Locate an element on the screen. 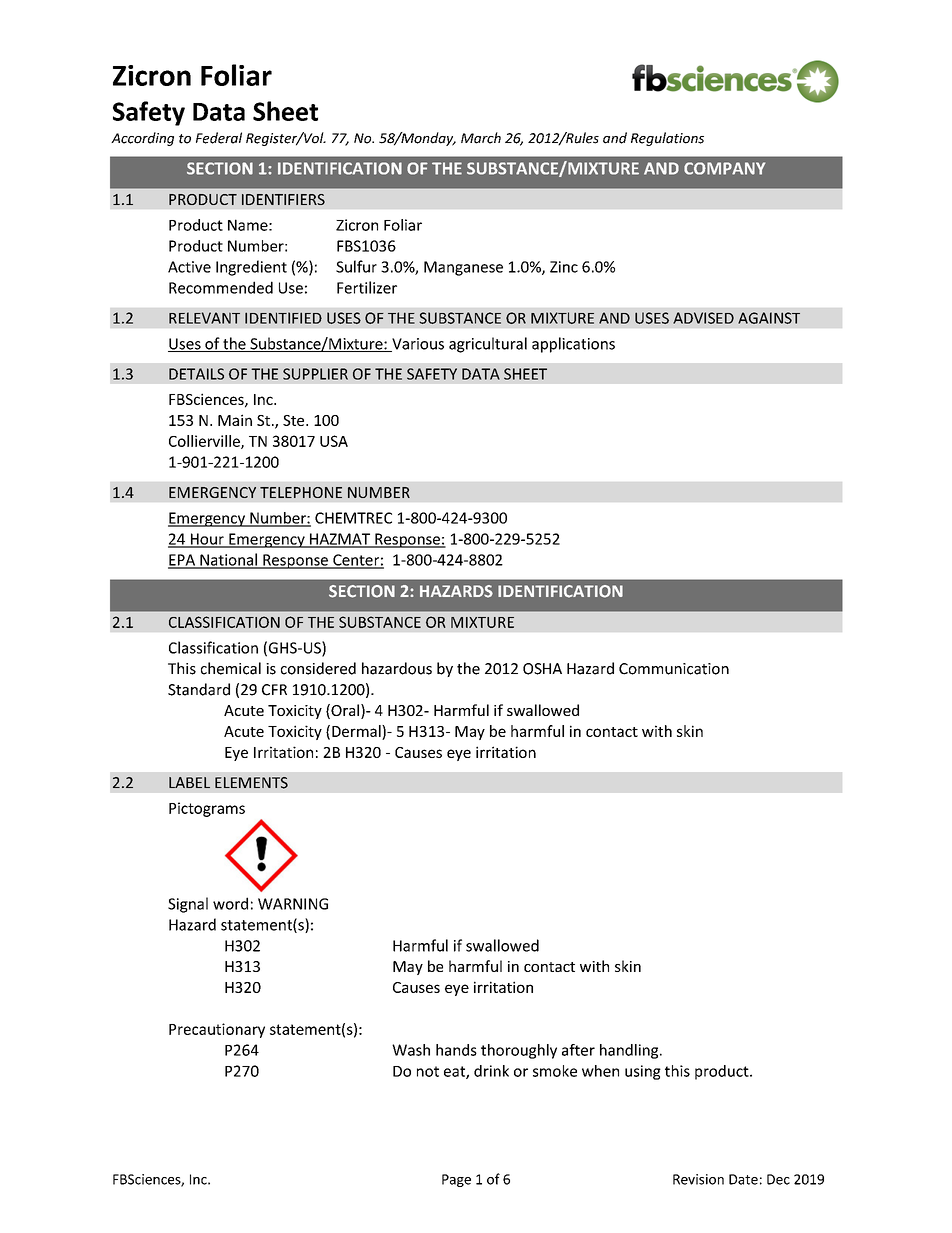 Image resolution: width=952 pixels, height=1233 pixels. March is located at coordinates (481, 138).
